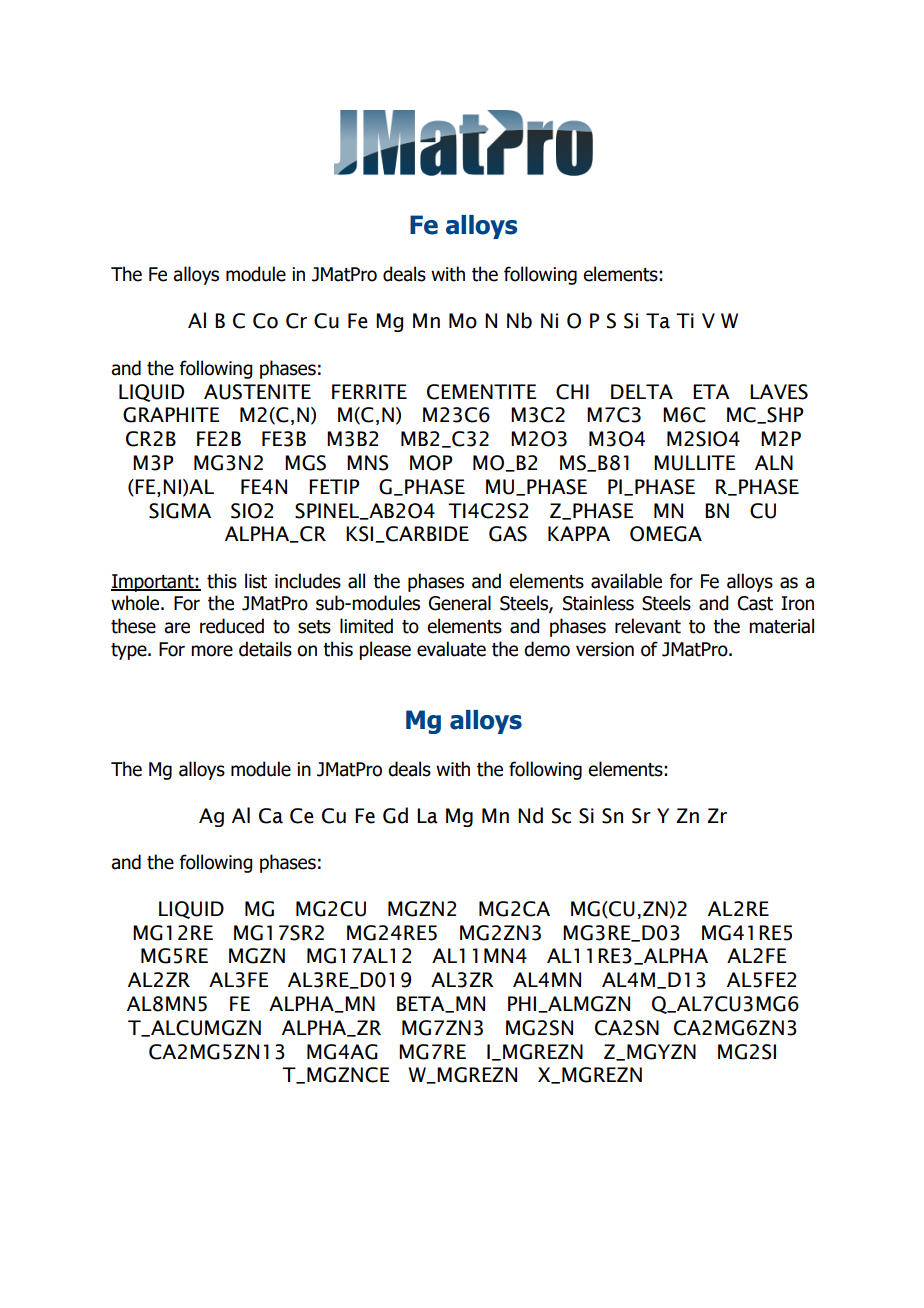  What do you see at coordinates (369, 391) in the image?
I see `FERRITE` at bounding box center [369, 391].
